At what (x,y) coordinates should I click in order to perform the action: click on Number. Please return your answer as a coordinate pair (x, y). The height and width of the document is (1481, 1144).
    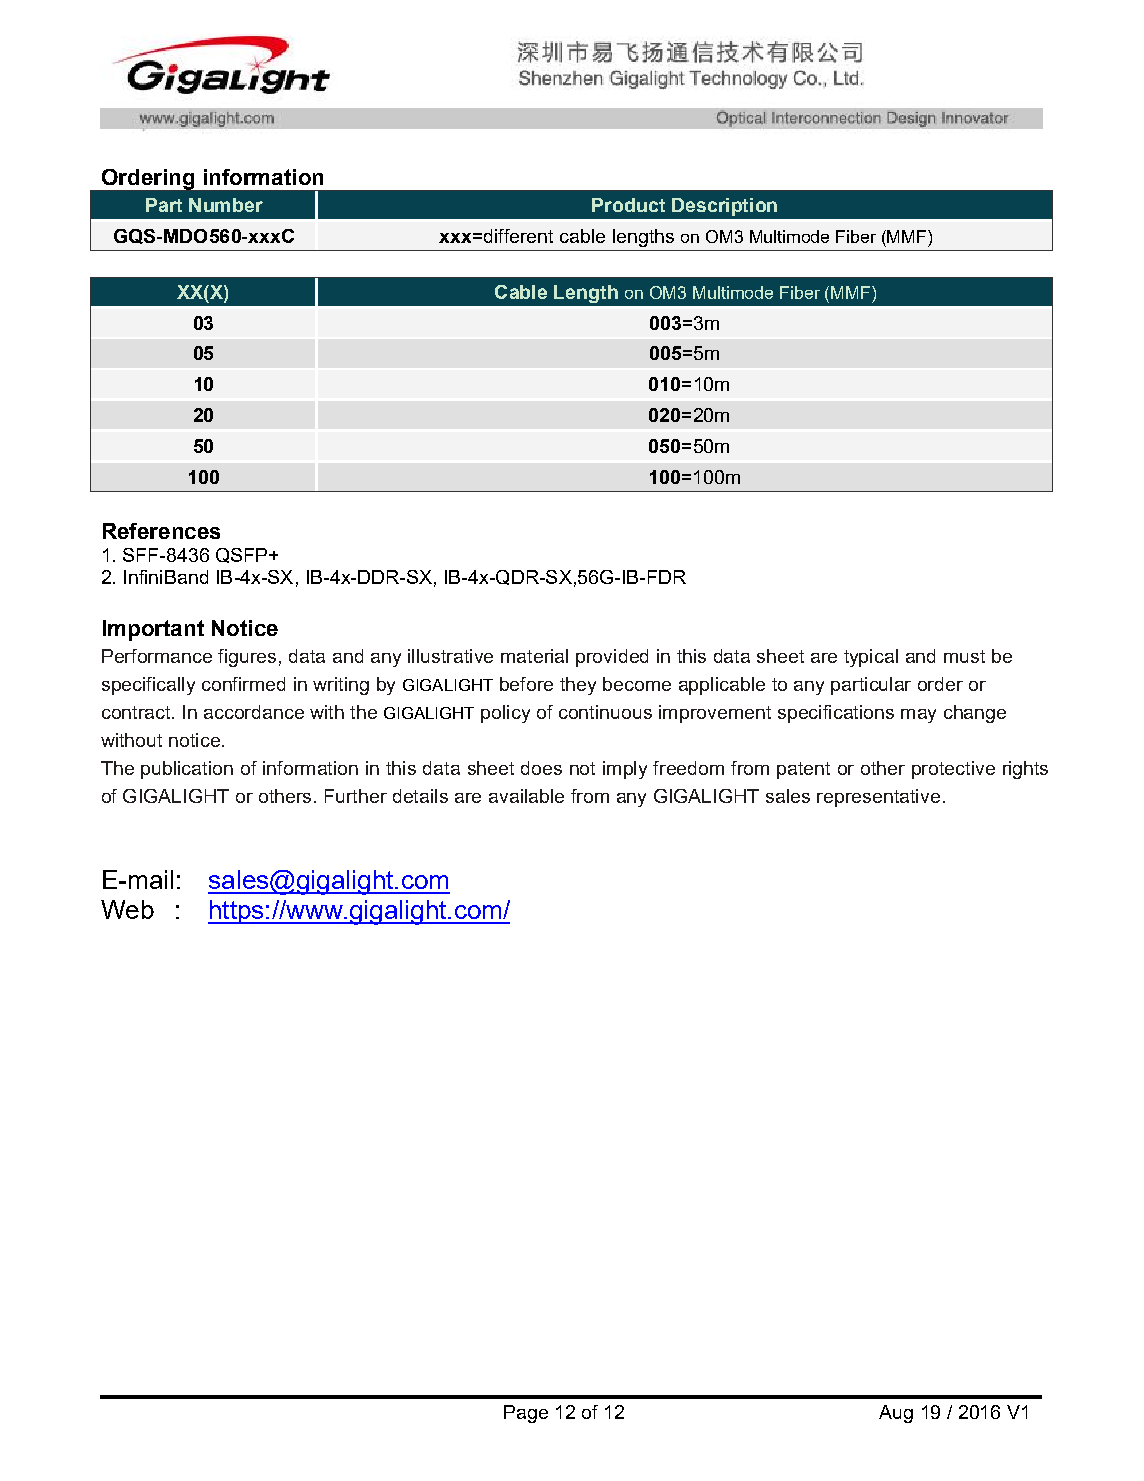
    Looking at the image, I should click on (226, 205).
